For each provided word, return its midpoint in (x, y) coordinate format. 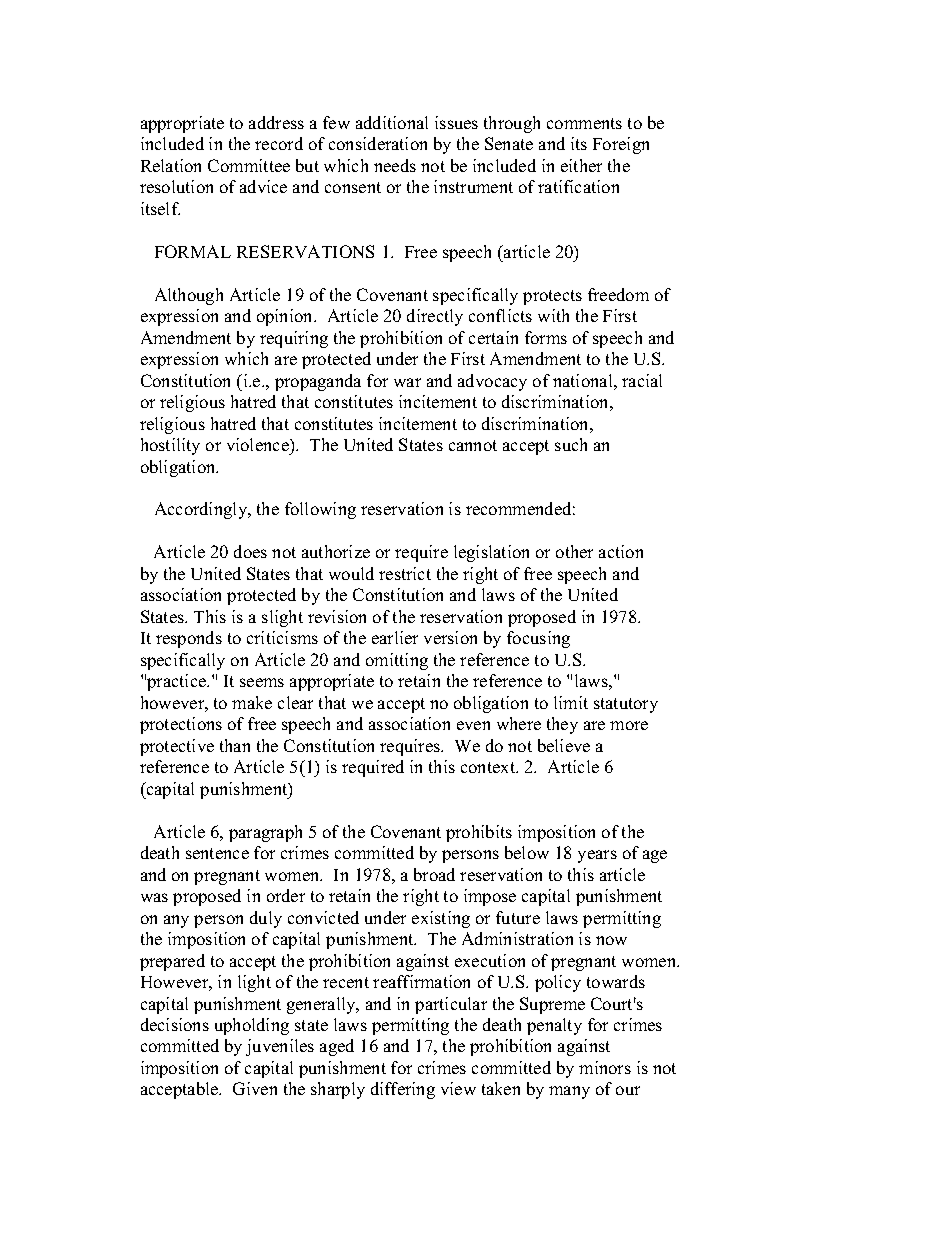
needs (395, 165)
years (597, 856)
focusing (538, 639)
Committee (249, 165)
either (581, 165)
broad (434, 874)
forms (546, 337)
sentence (217, 853)
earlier (395, 637)
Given (255, 1088)
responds (189, 639)
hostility (170, 446)
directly (435, 317)
